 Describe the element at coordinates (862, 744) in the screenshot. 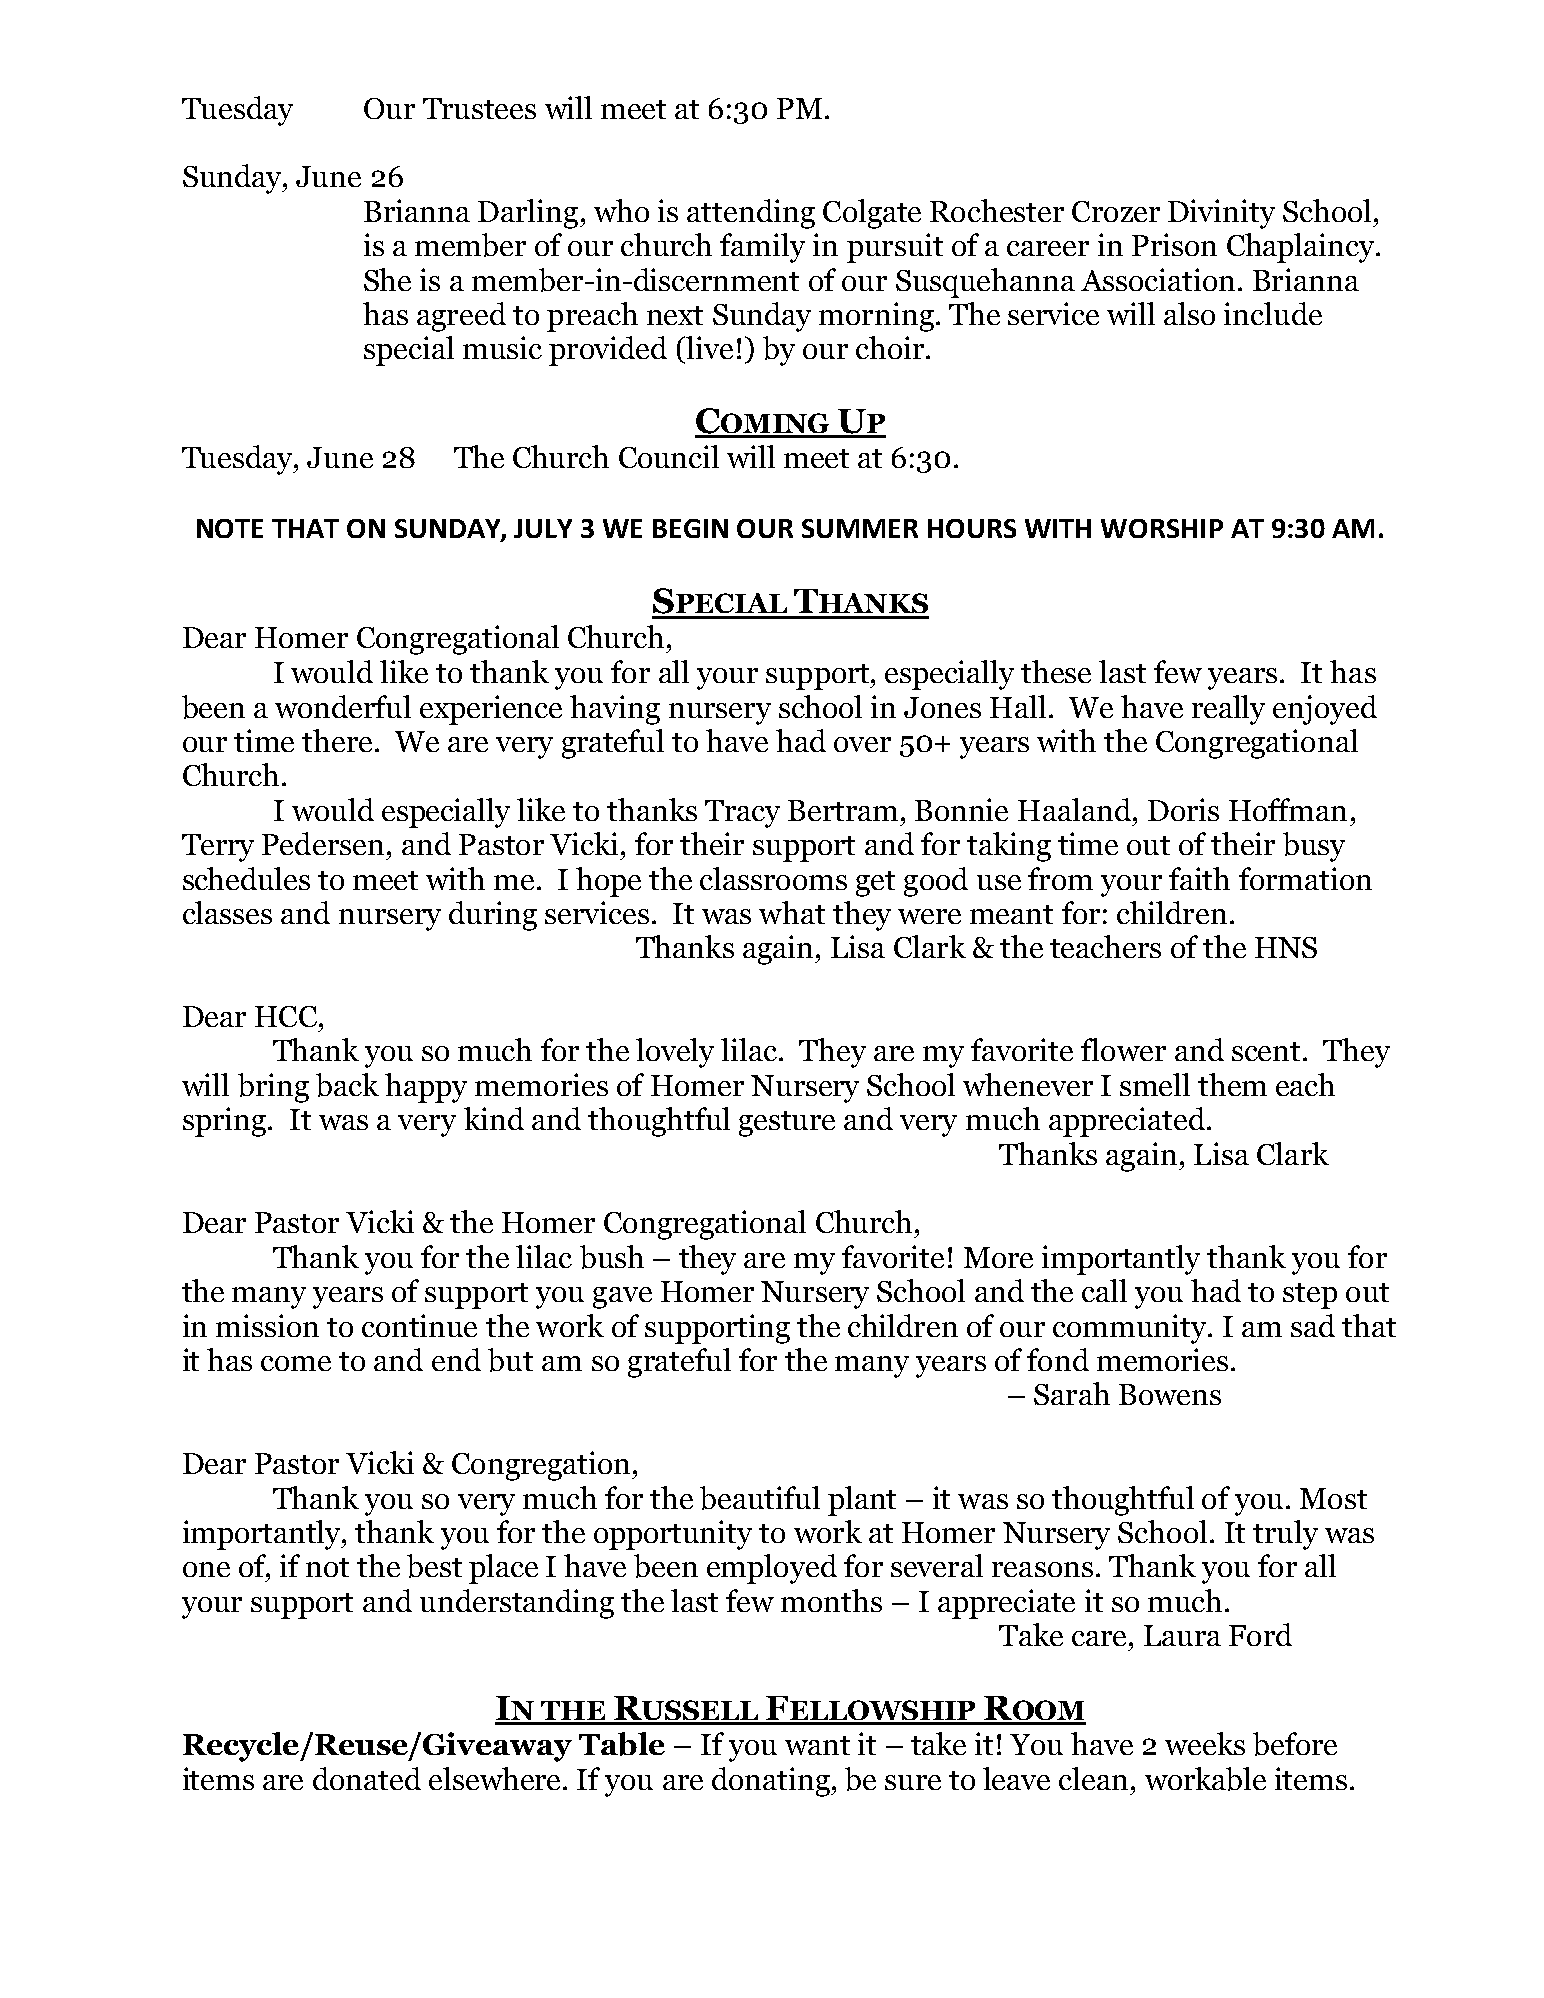

I see `over` at that location.
